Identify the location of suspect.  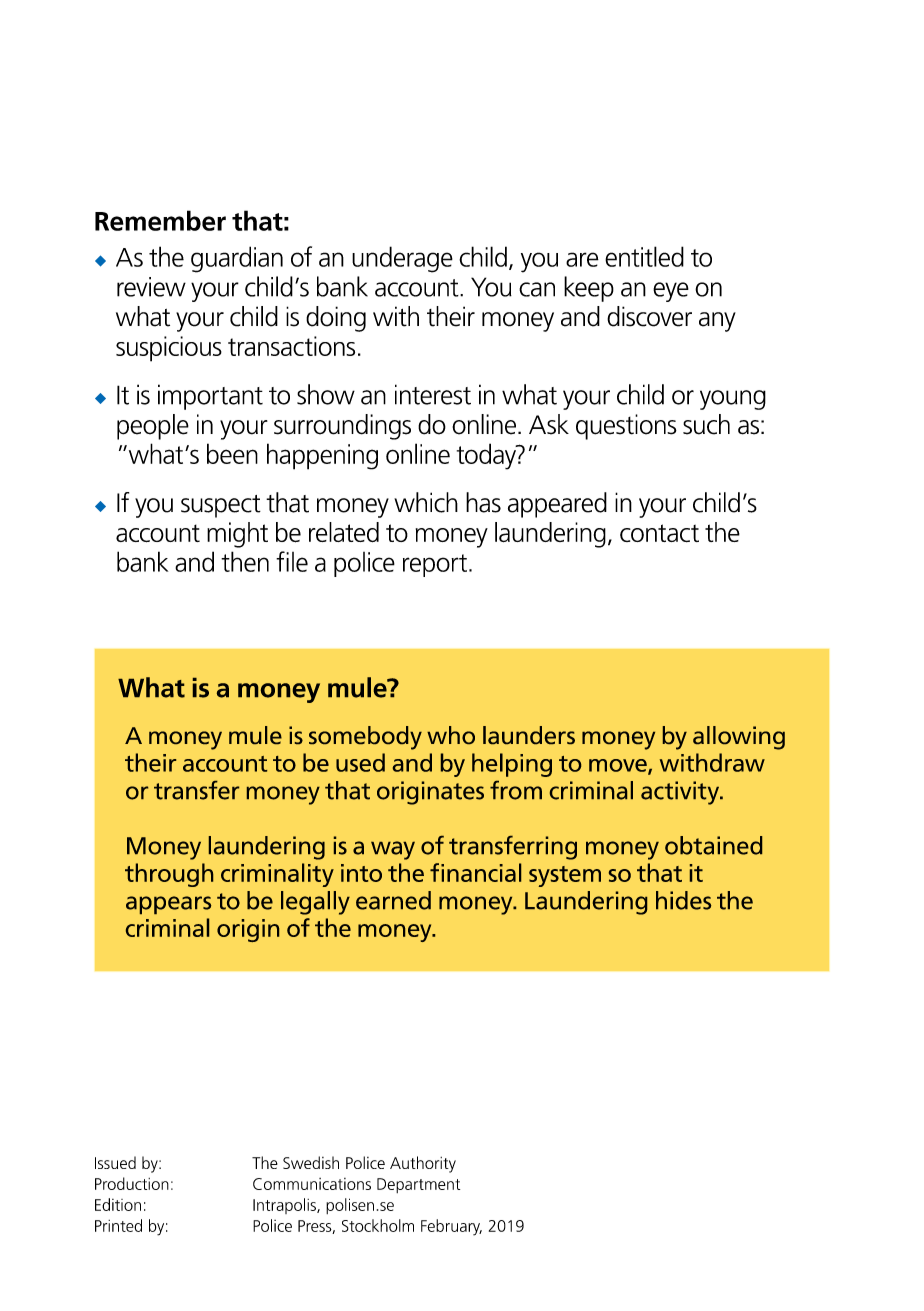
(221, 506).
